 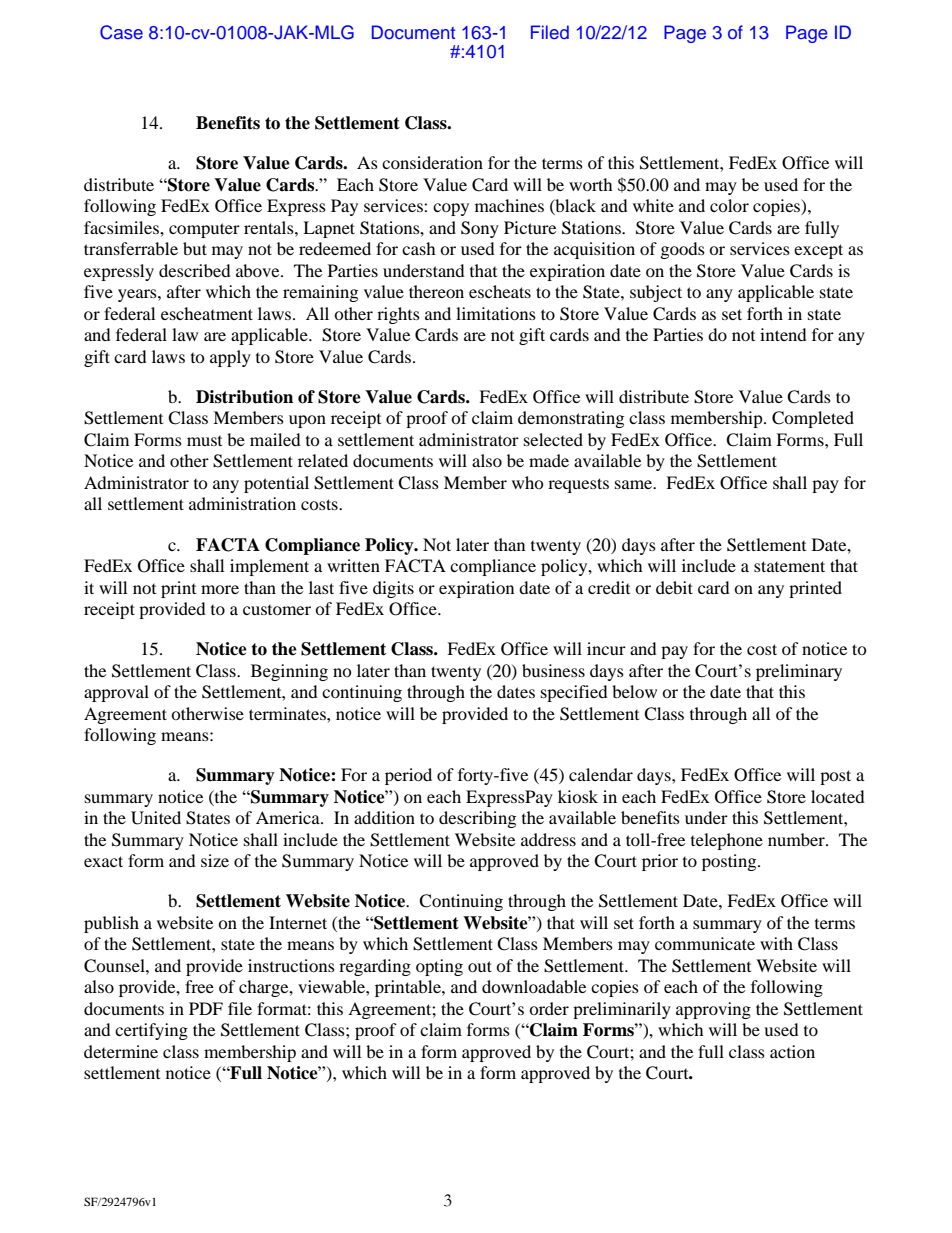 What do you see at coordinates (121, 32) in the image?
I see `Case` at bounding box center [121, 32].
